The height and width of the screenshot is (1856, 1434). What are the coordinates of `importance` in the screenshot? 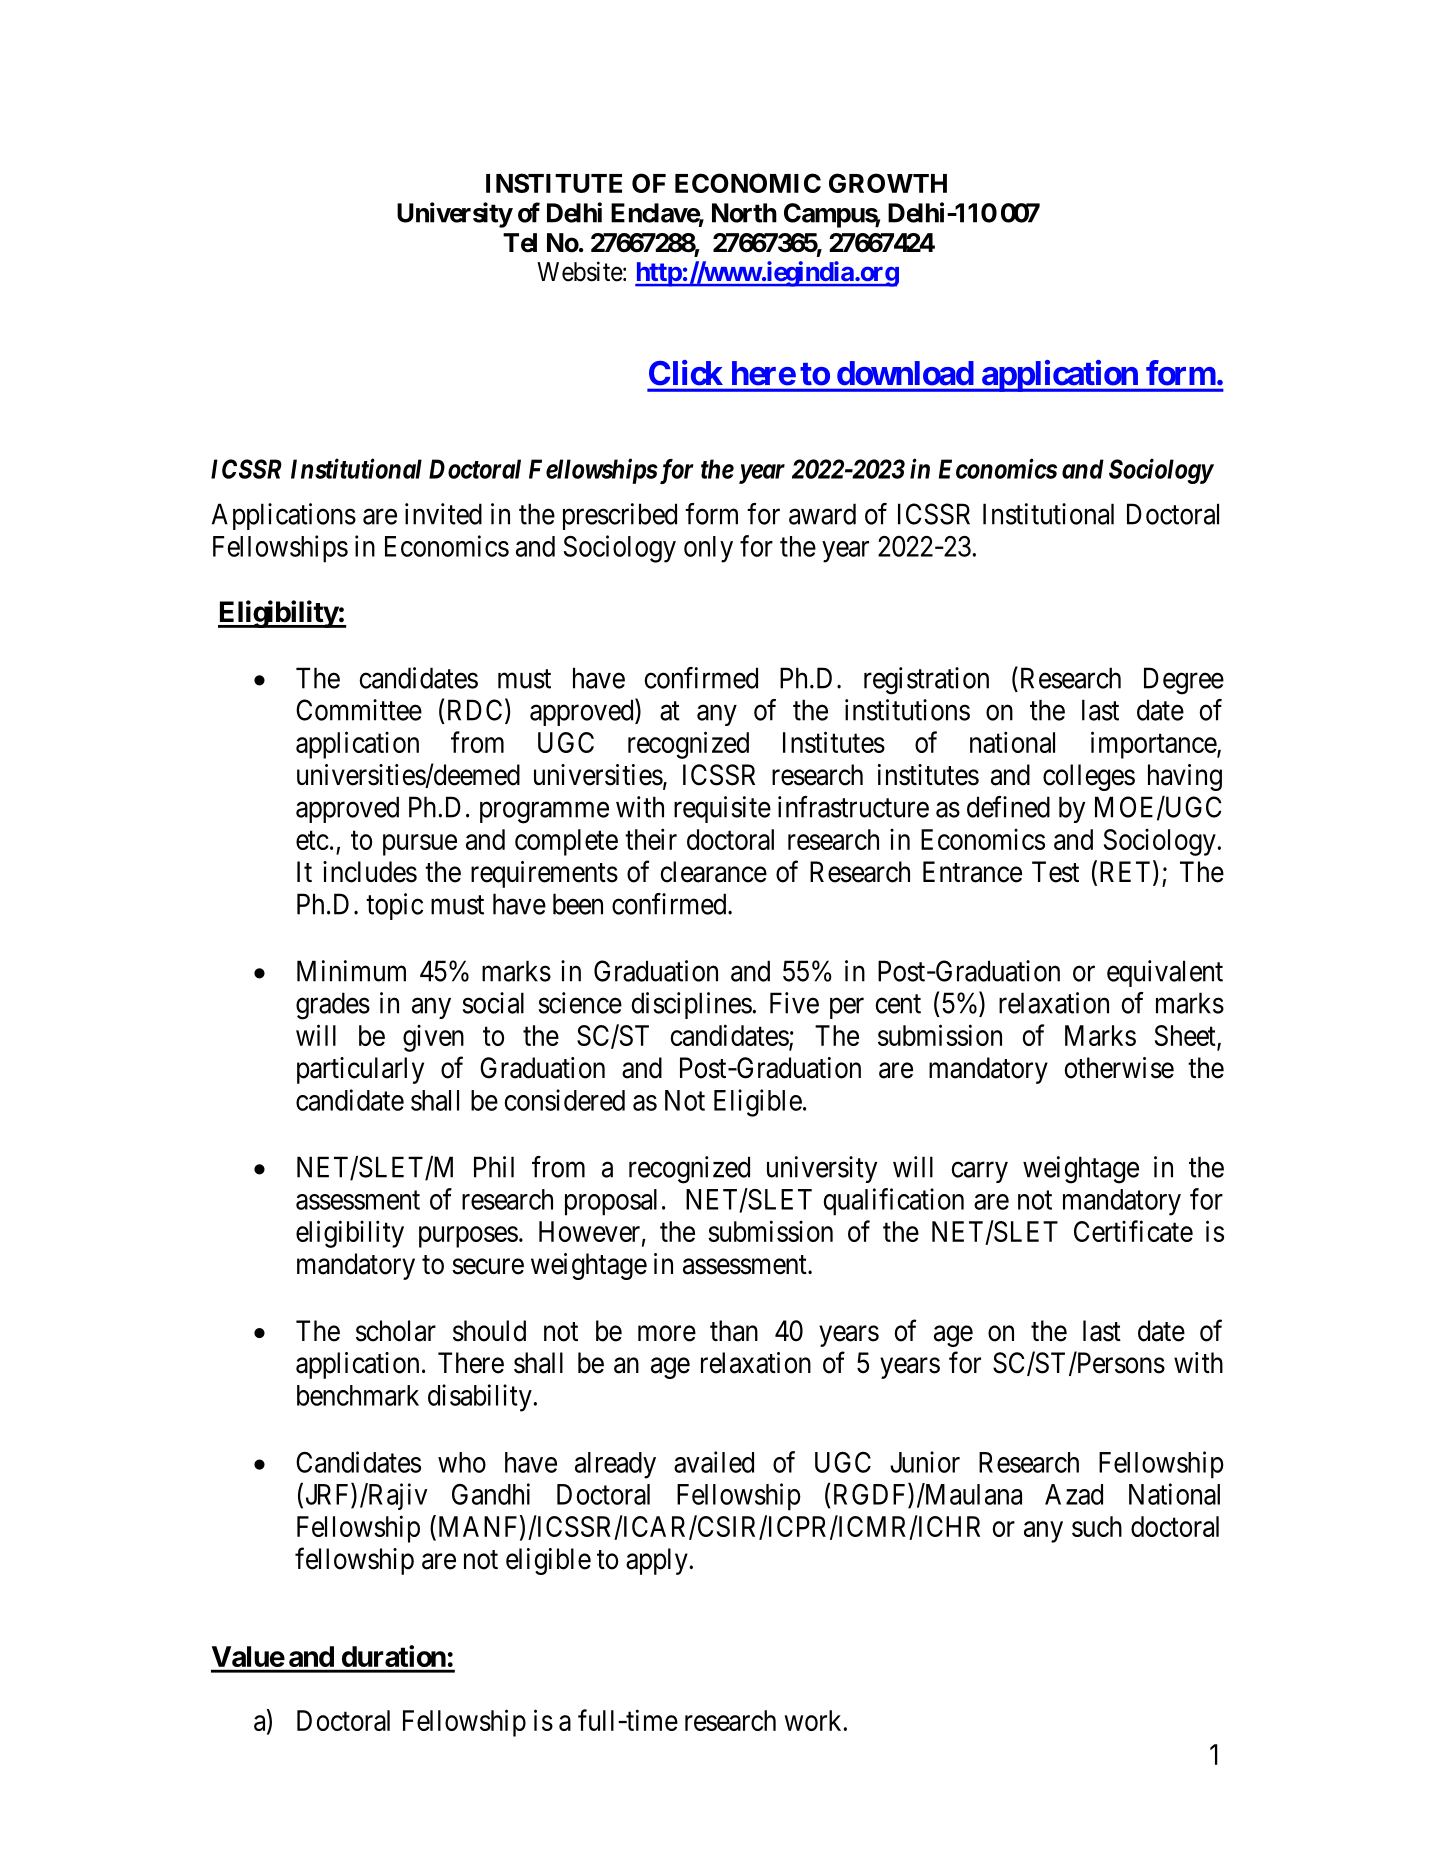 It's located at (1154, 745).
